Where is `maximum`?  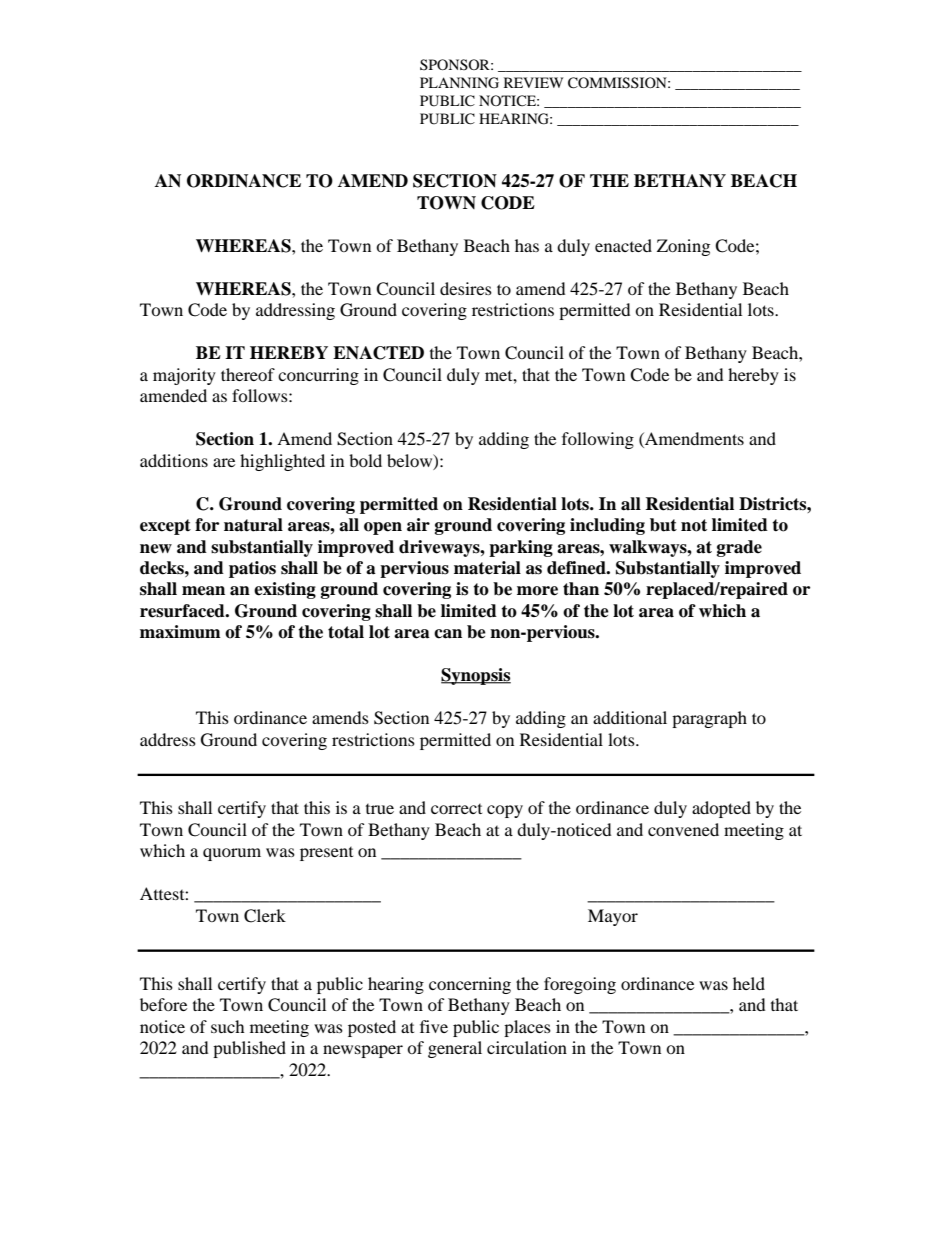 maximum is located at coordinates (180, 632).
